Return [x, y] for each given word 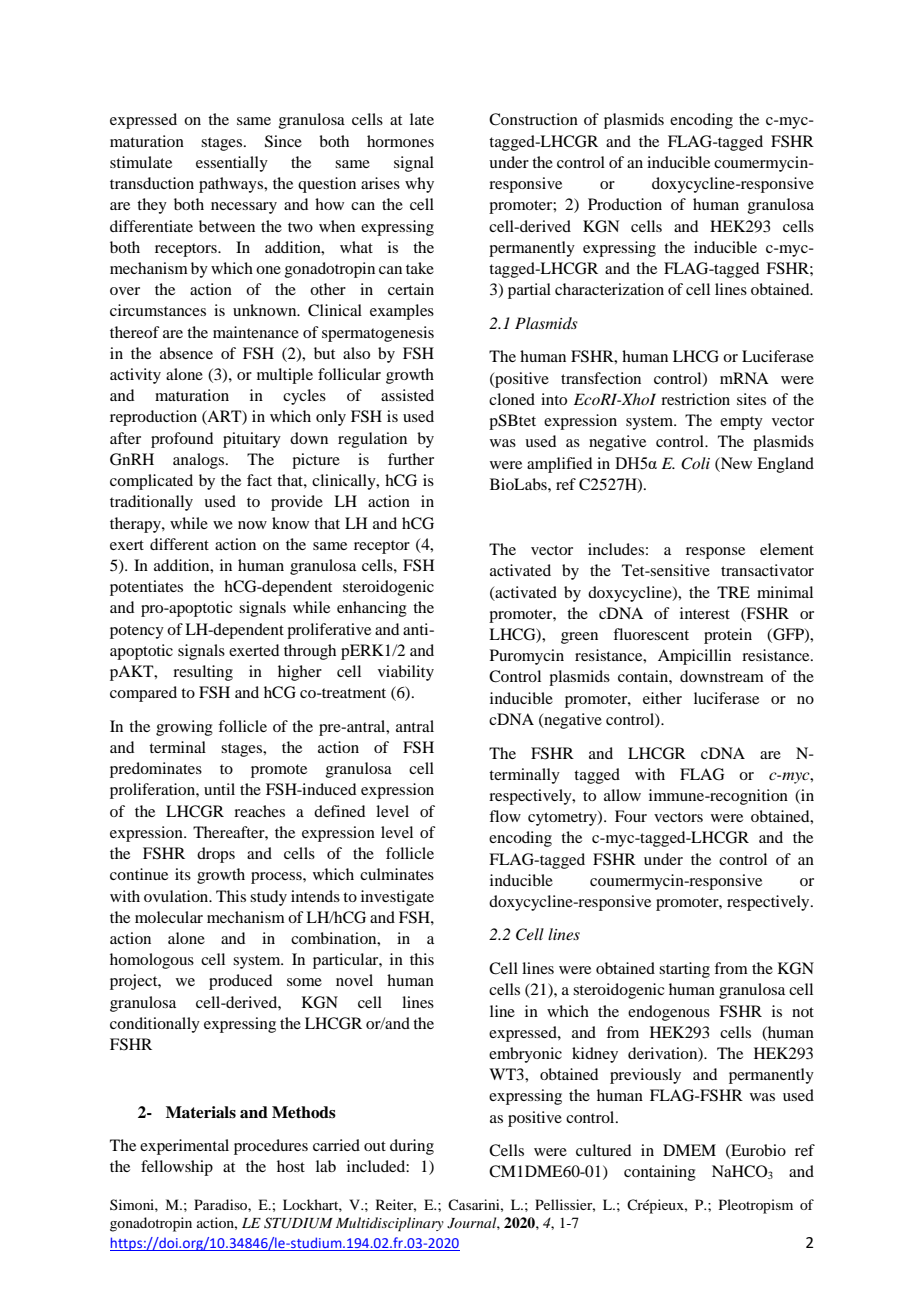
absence [186, 353]
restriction [695, 399]
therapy [136, 525]
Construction [533, 119]
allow [622, 795]
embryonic [525, 1055]
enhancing [372, 609]
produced [240, 982]
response [715, 553]
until [219, 789]
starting [684, 970]
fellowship [177, 1168]
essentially [232, 164]
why [419, 185]
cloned [512, 399]
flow [505, 816]
